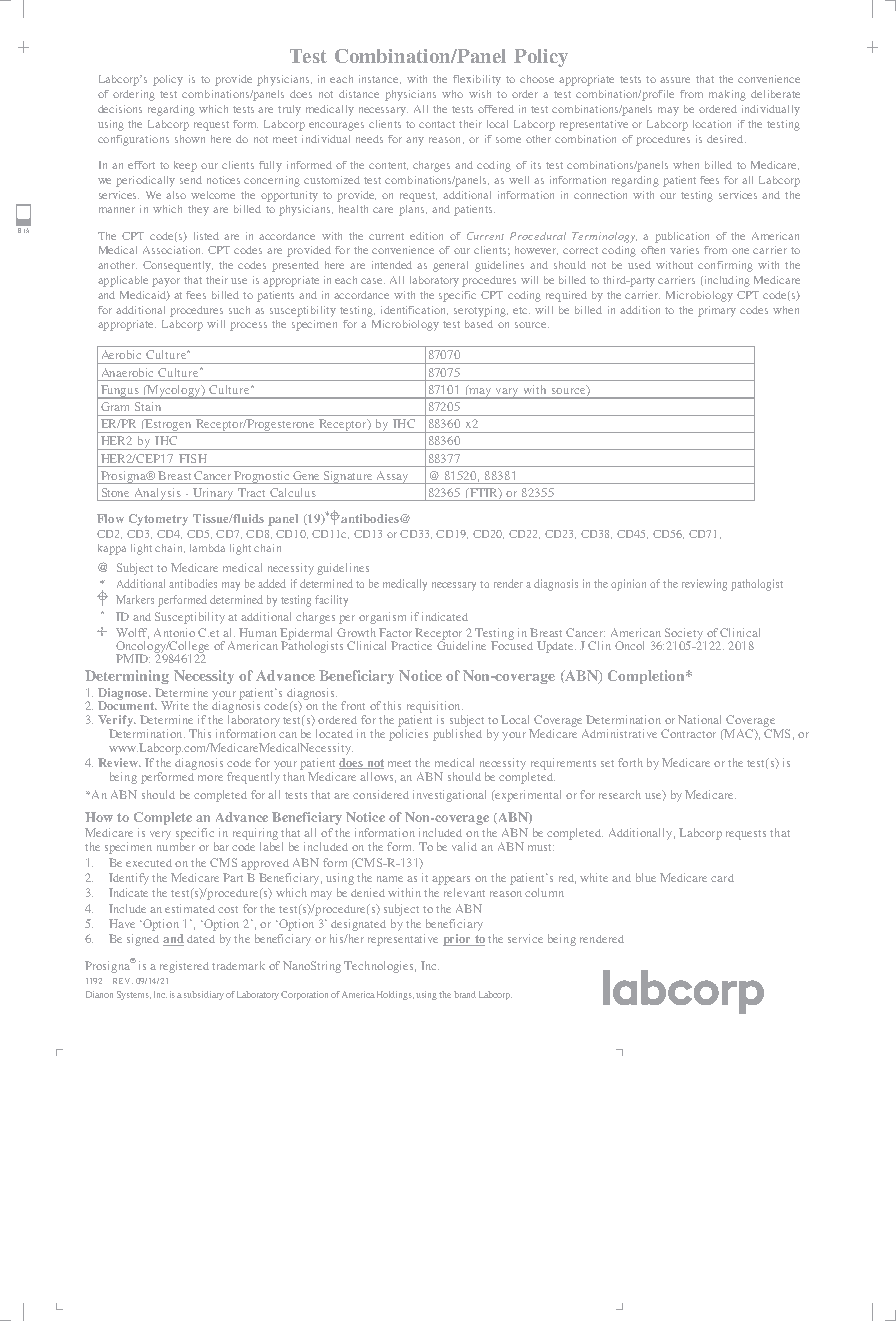 This screenshot has width=896, height=1321. Describe the element at coordinates (458, 940) in the screenshot. I see `prior` at that location.
